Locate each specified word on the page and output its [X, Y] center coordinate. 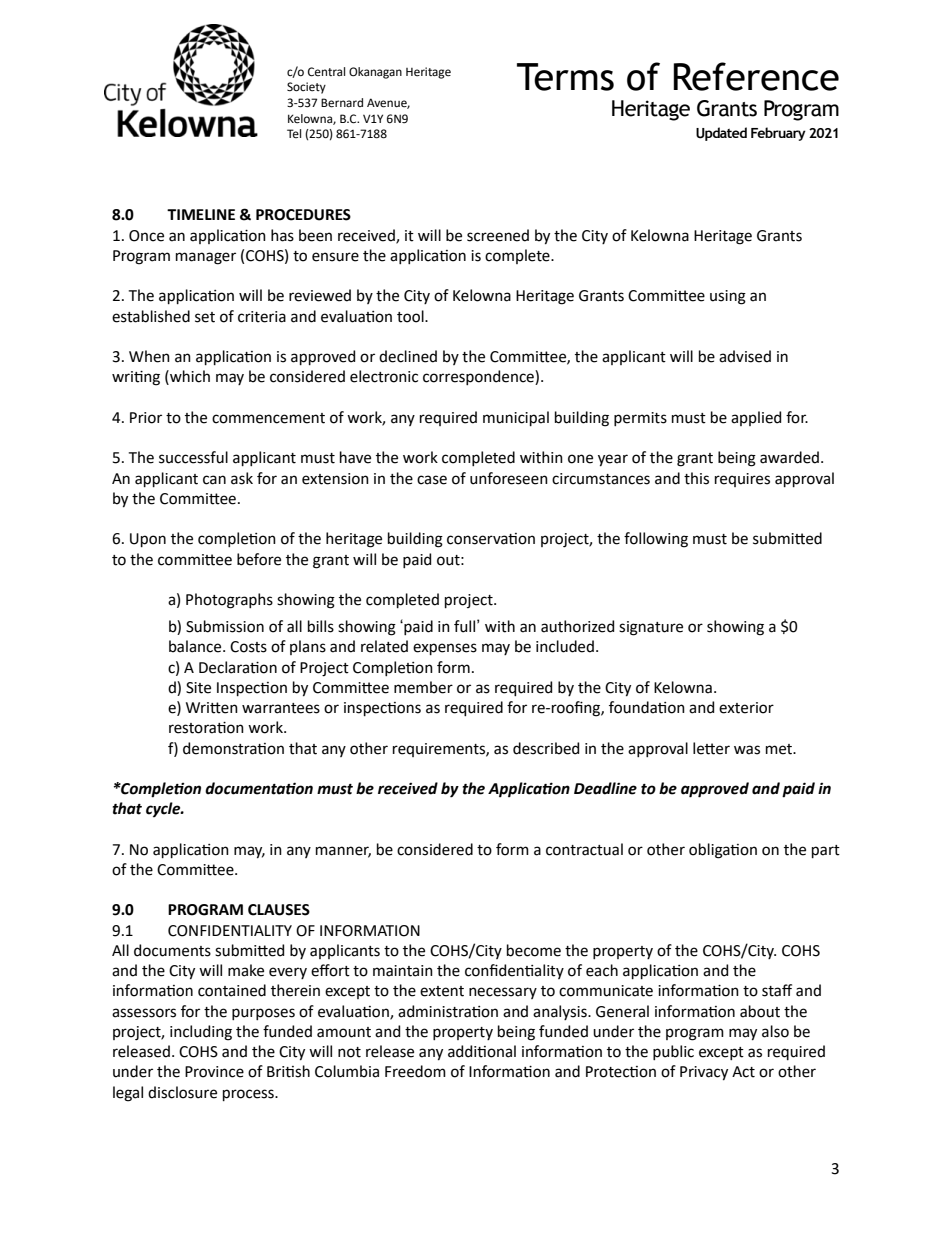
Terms [565, 77]
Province [214, 1072]
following [656, 540]
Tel [294, 133]
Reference [756, 76]
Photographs [229, 601]
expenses [445, 649]
